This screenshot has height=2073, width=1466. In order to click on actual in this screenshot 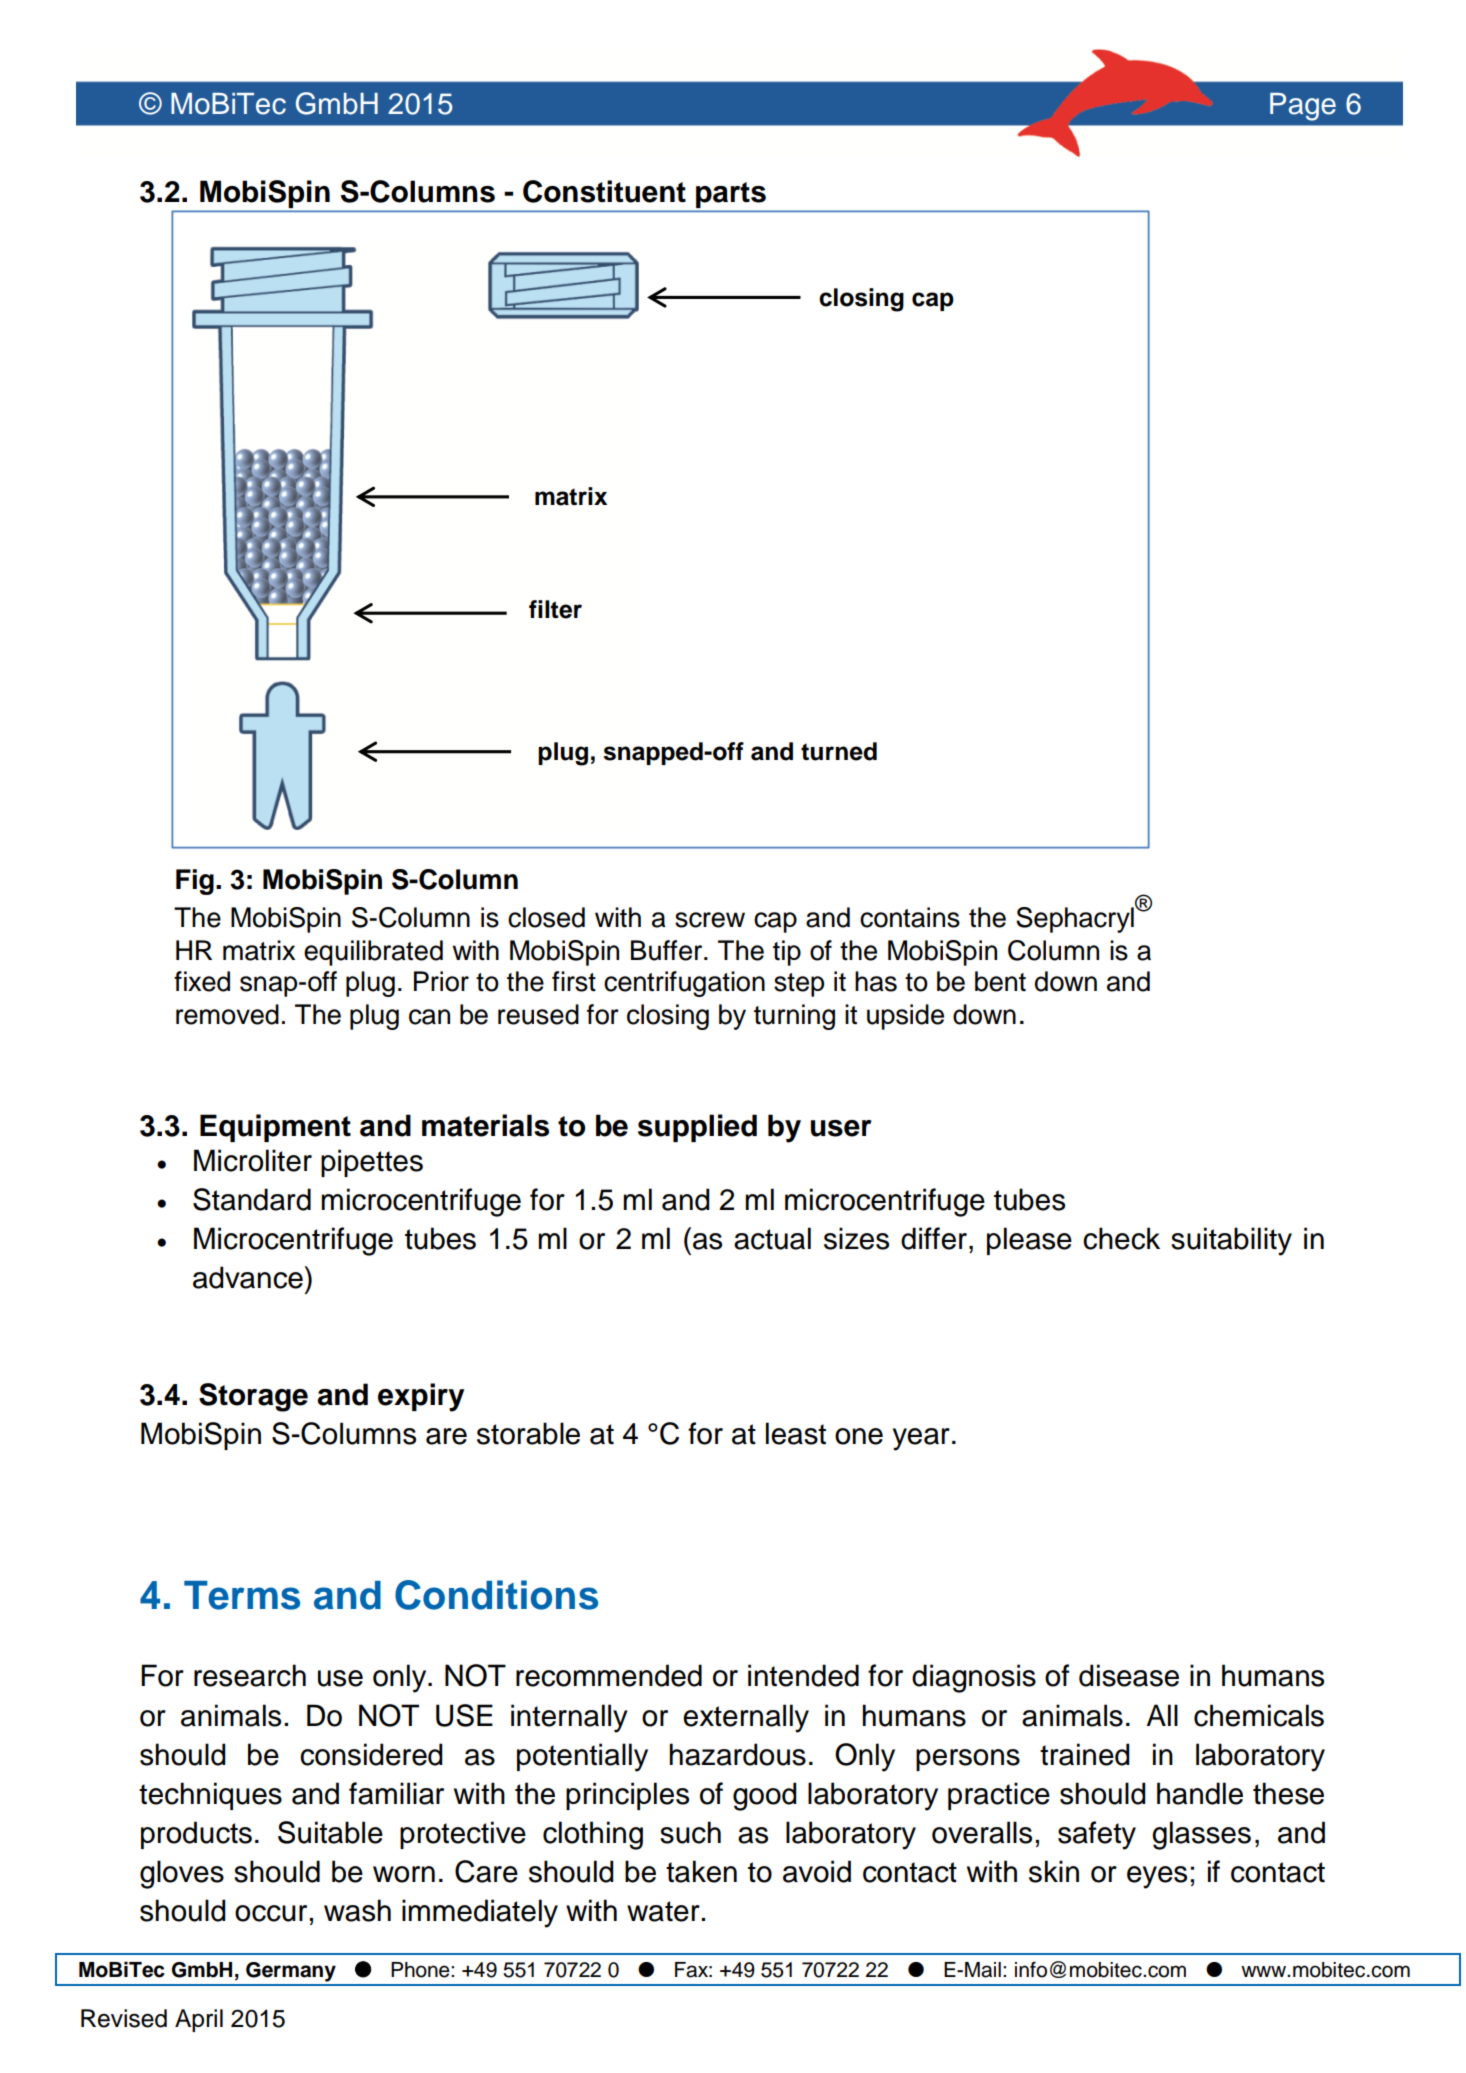, I will do `click(772, 1238)`.
